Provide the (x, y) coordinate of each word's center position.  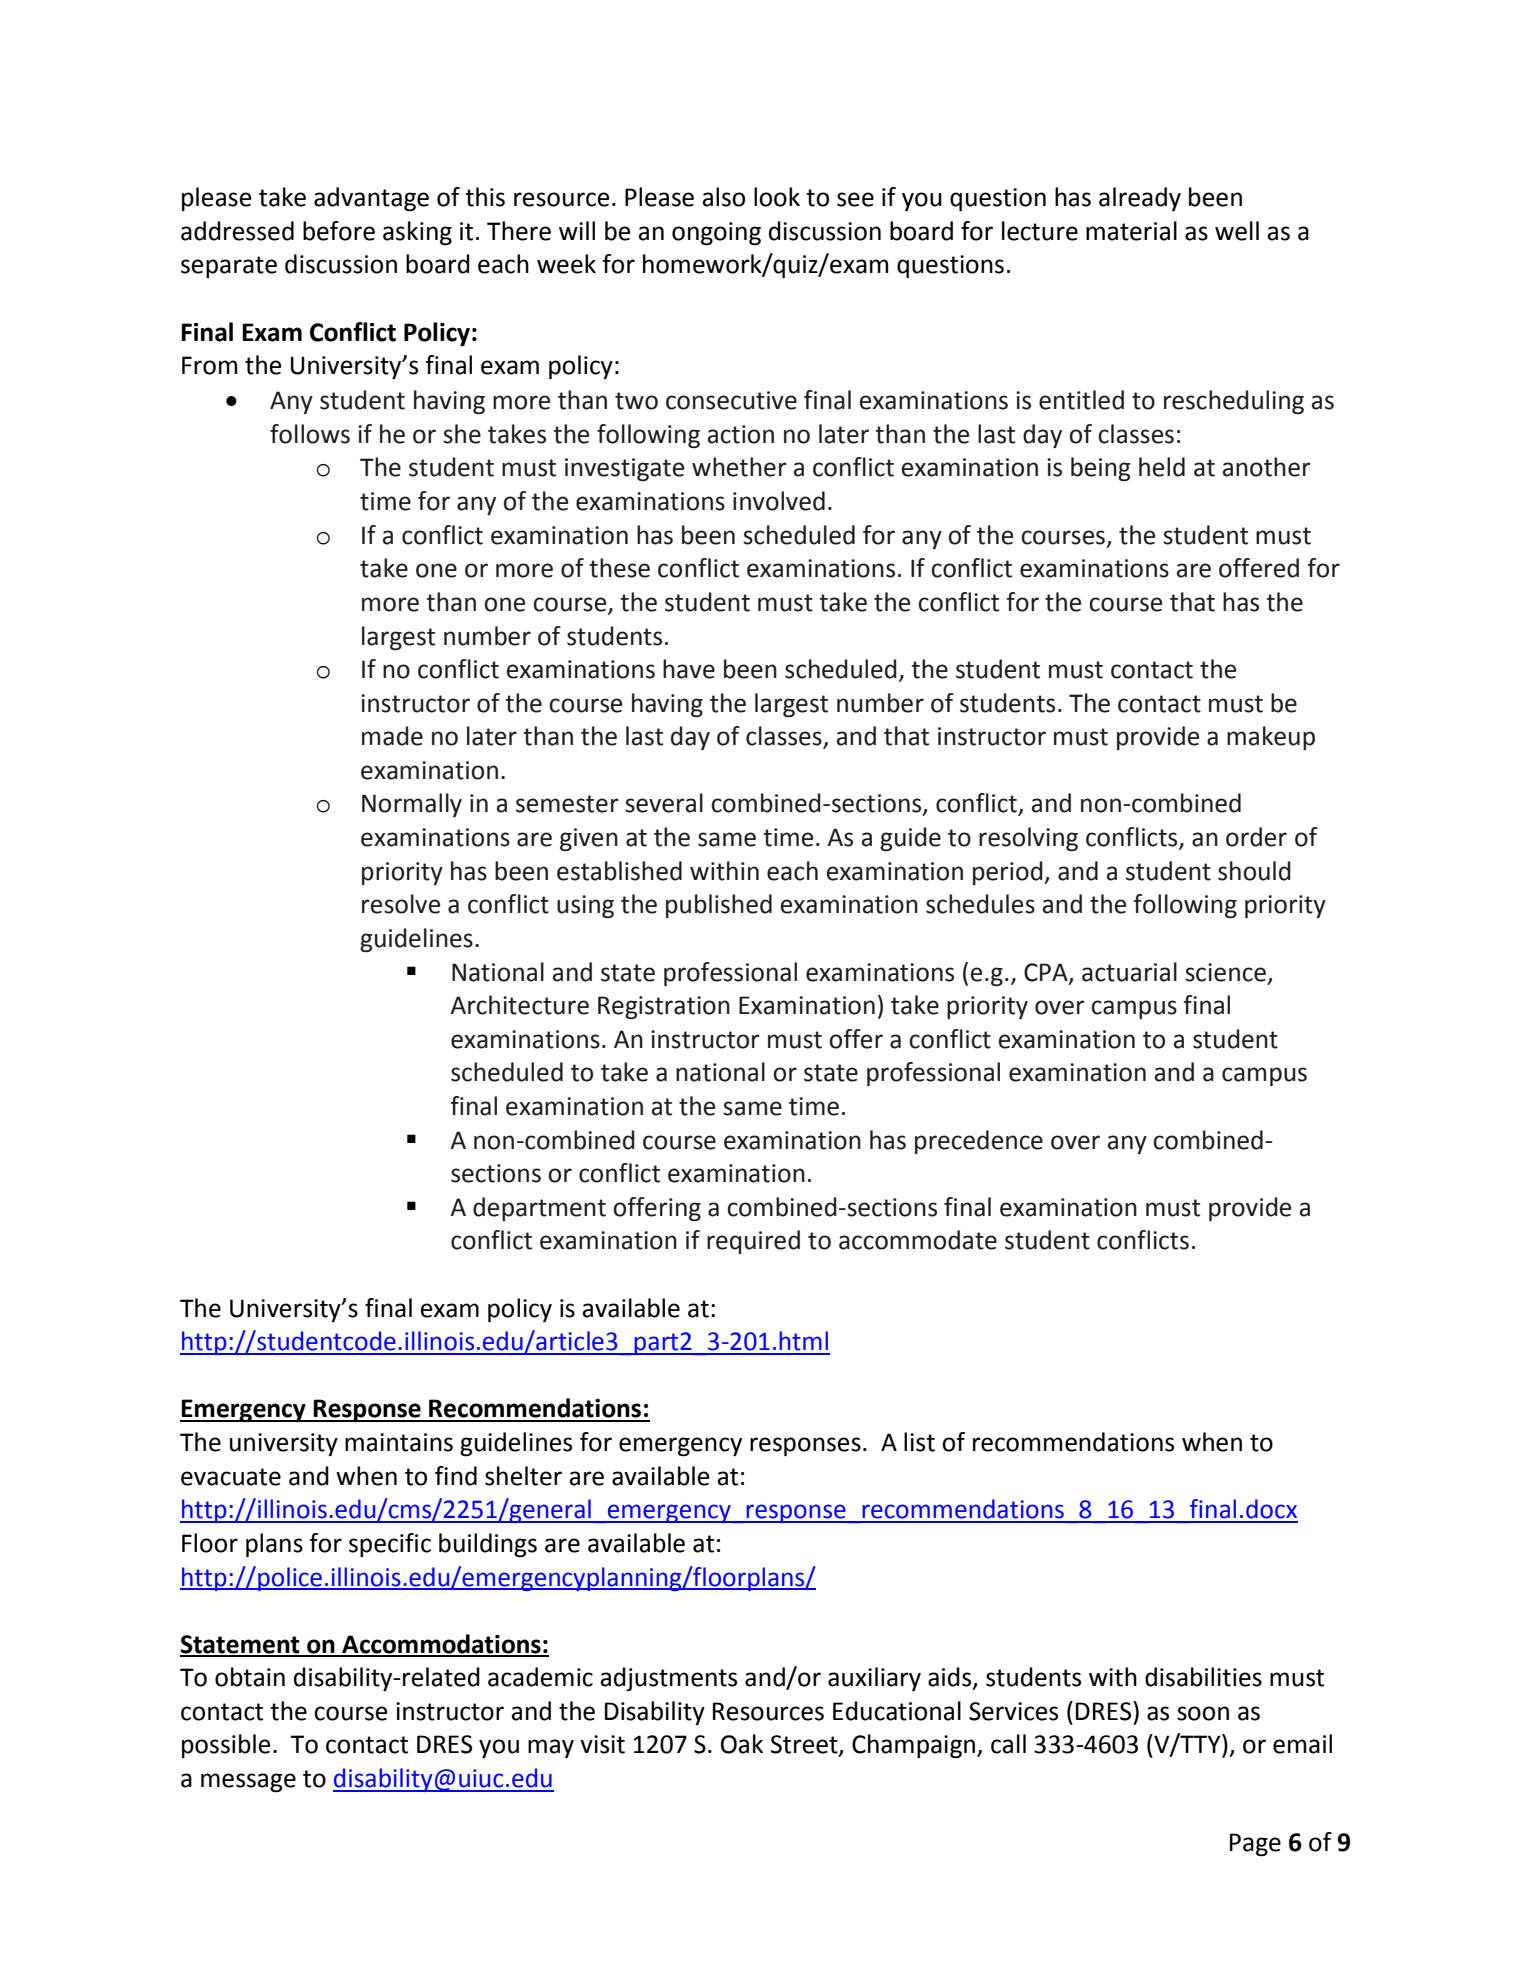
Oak (742, 1744)
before (339, 231)
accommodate (918, 1240)
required (753, 1242)
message (248, 1783)
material (1131, 231)
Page (1255, 1845)
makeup (1271, 738)
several (664, 803)
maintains (399, 1442)
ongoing (716, 234)
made (392, 736)
